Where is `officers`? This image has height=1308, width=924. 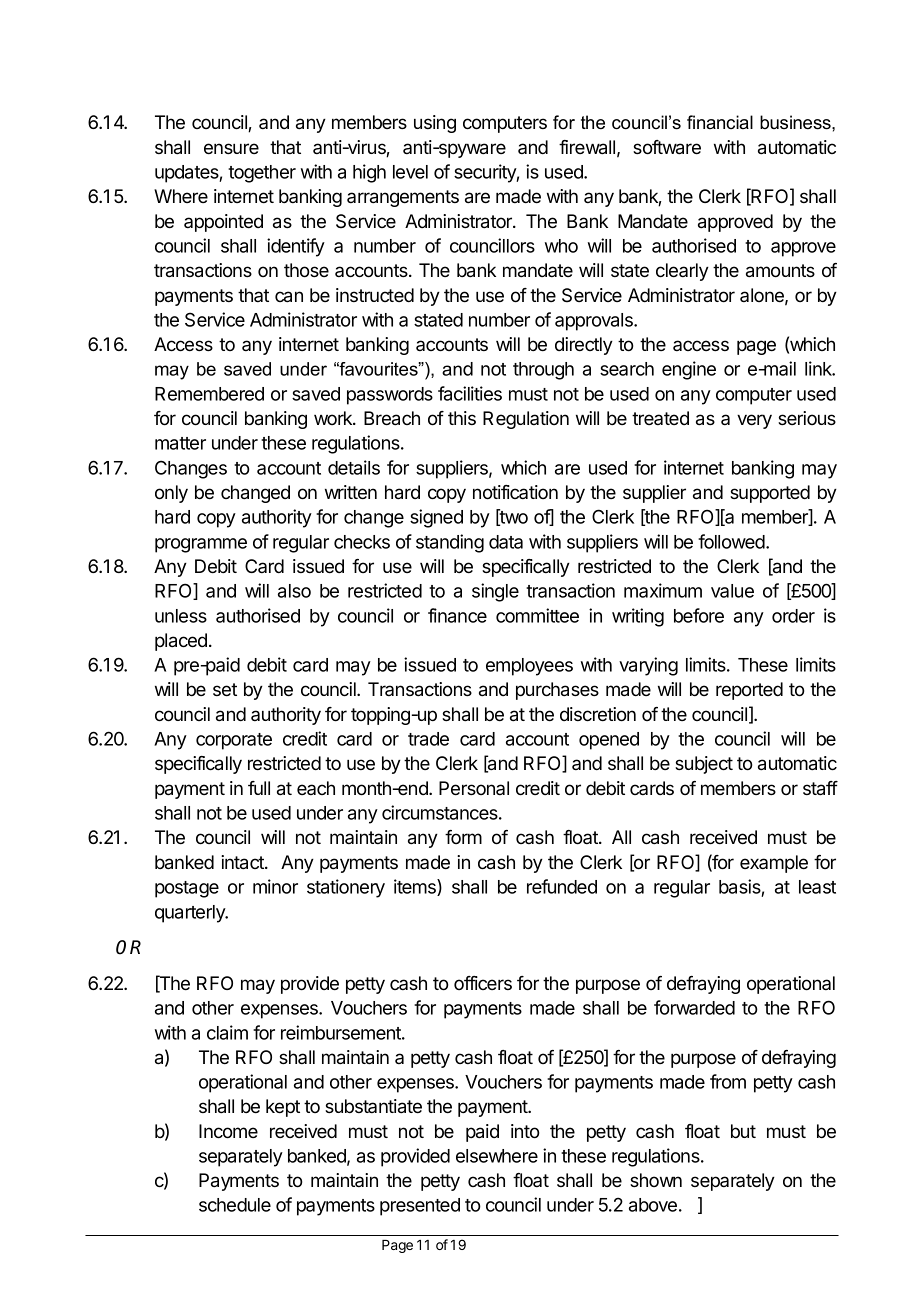
officers is located at coordinates (483, 983).
